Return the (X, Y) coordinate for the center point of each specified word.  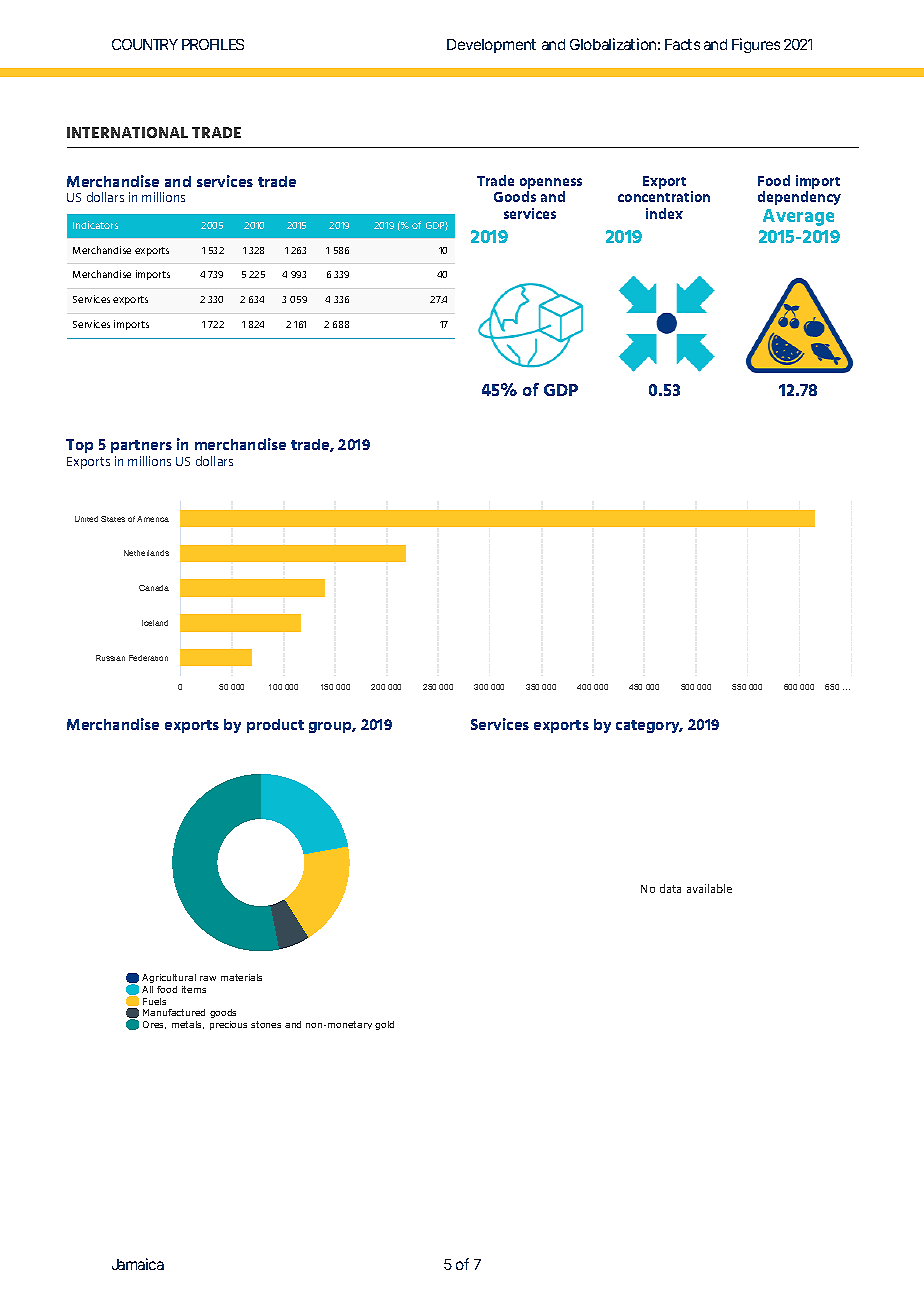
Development (491, 46)
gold (384, 1025)
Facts (682, 44)
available (709, 888)
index (664, 213)
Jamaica (138, 1264)
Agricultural (169, 978)
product (275, 726)
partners (141, 446)
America (153, 519)
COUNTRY (144, 44)
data (670, 888)
